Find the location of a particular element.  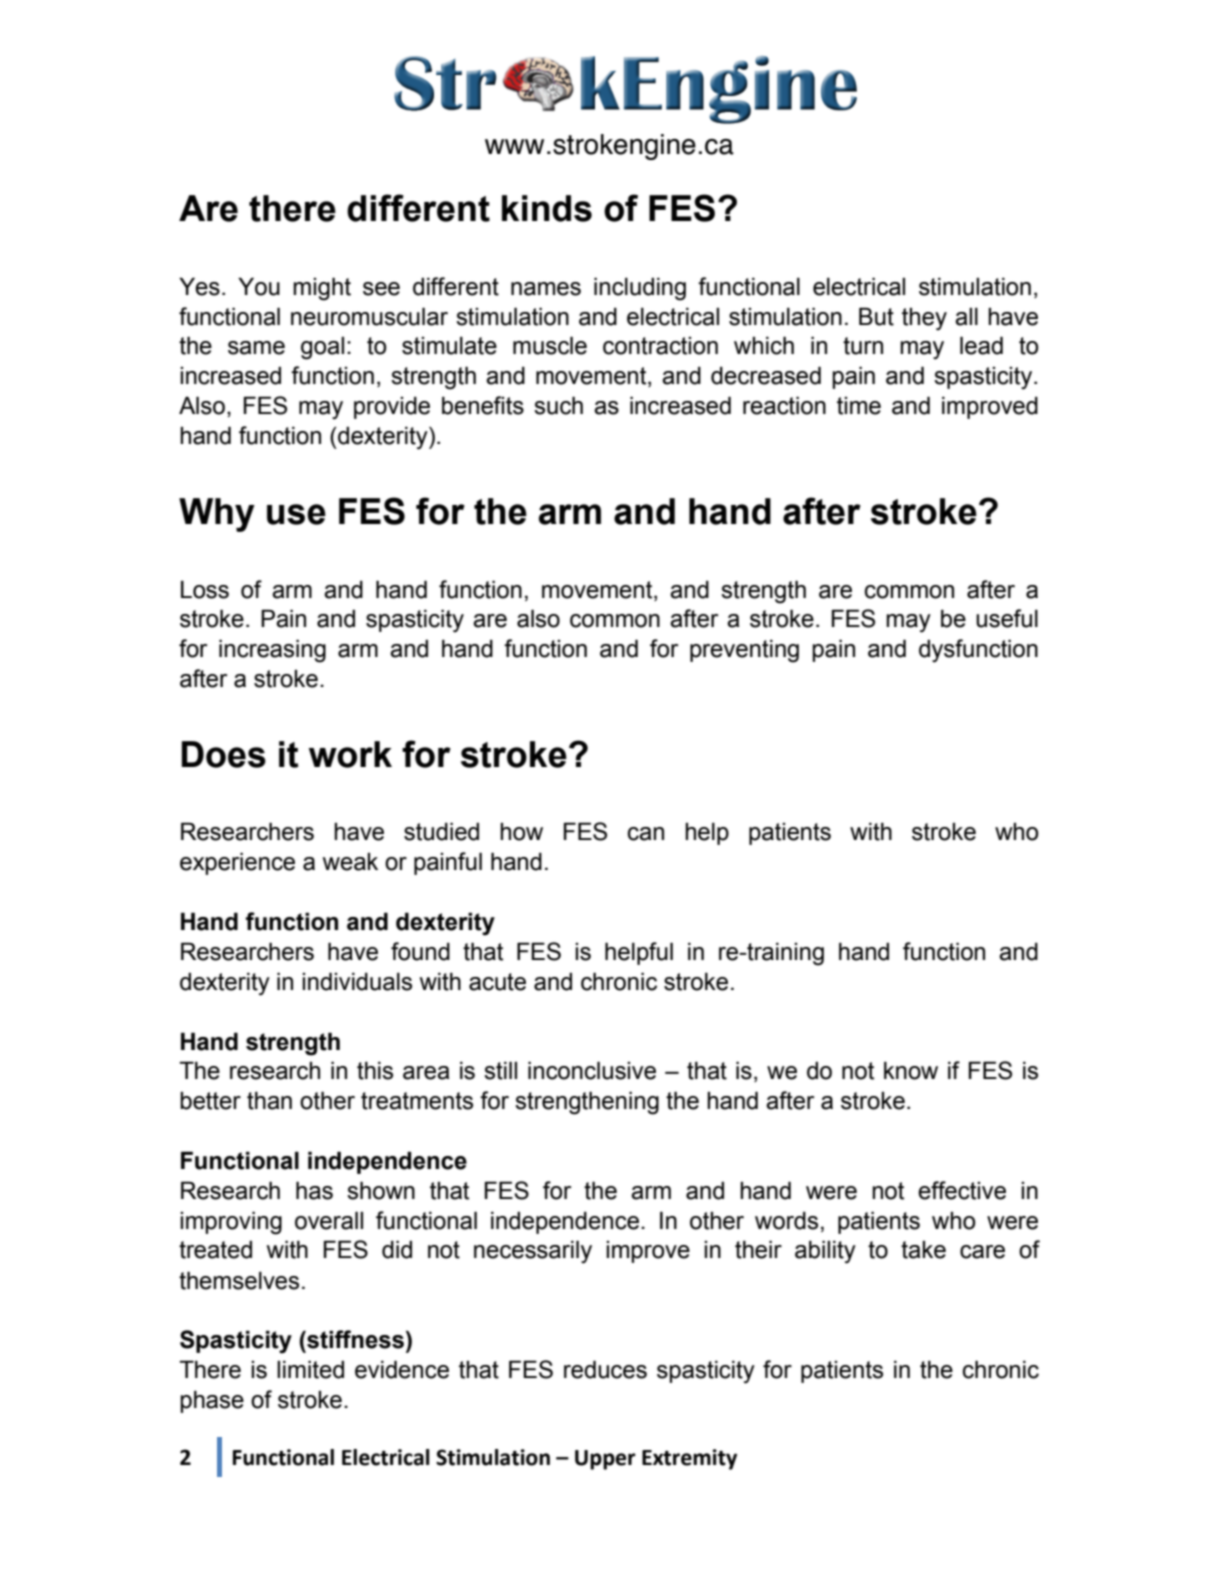

time is located at coordinates (859, 406).
